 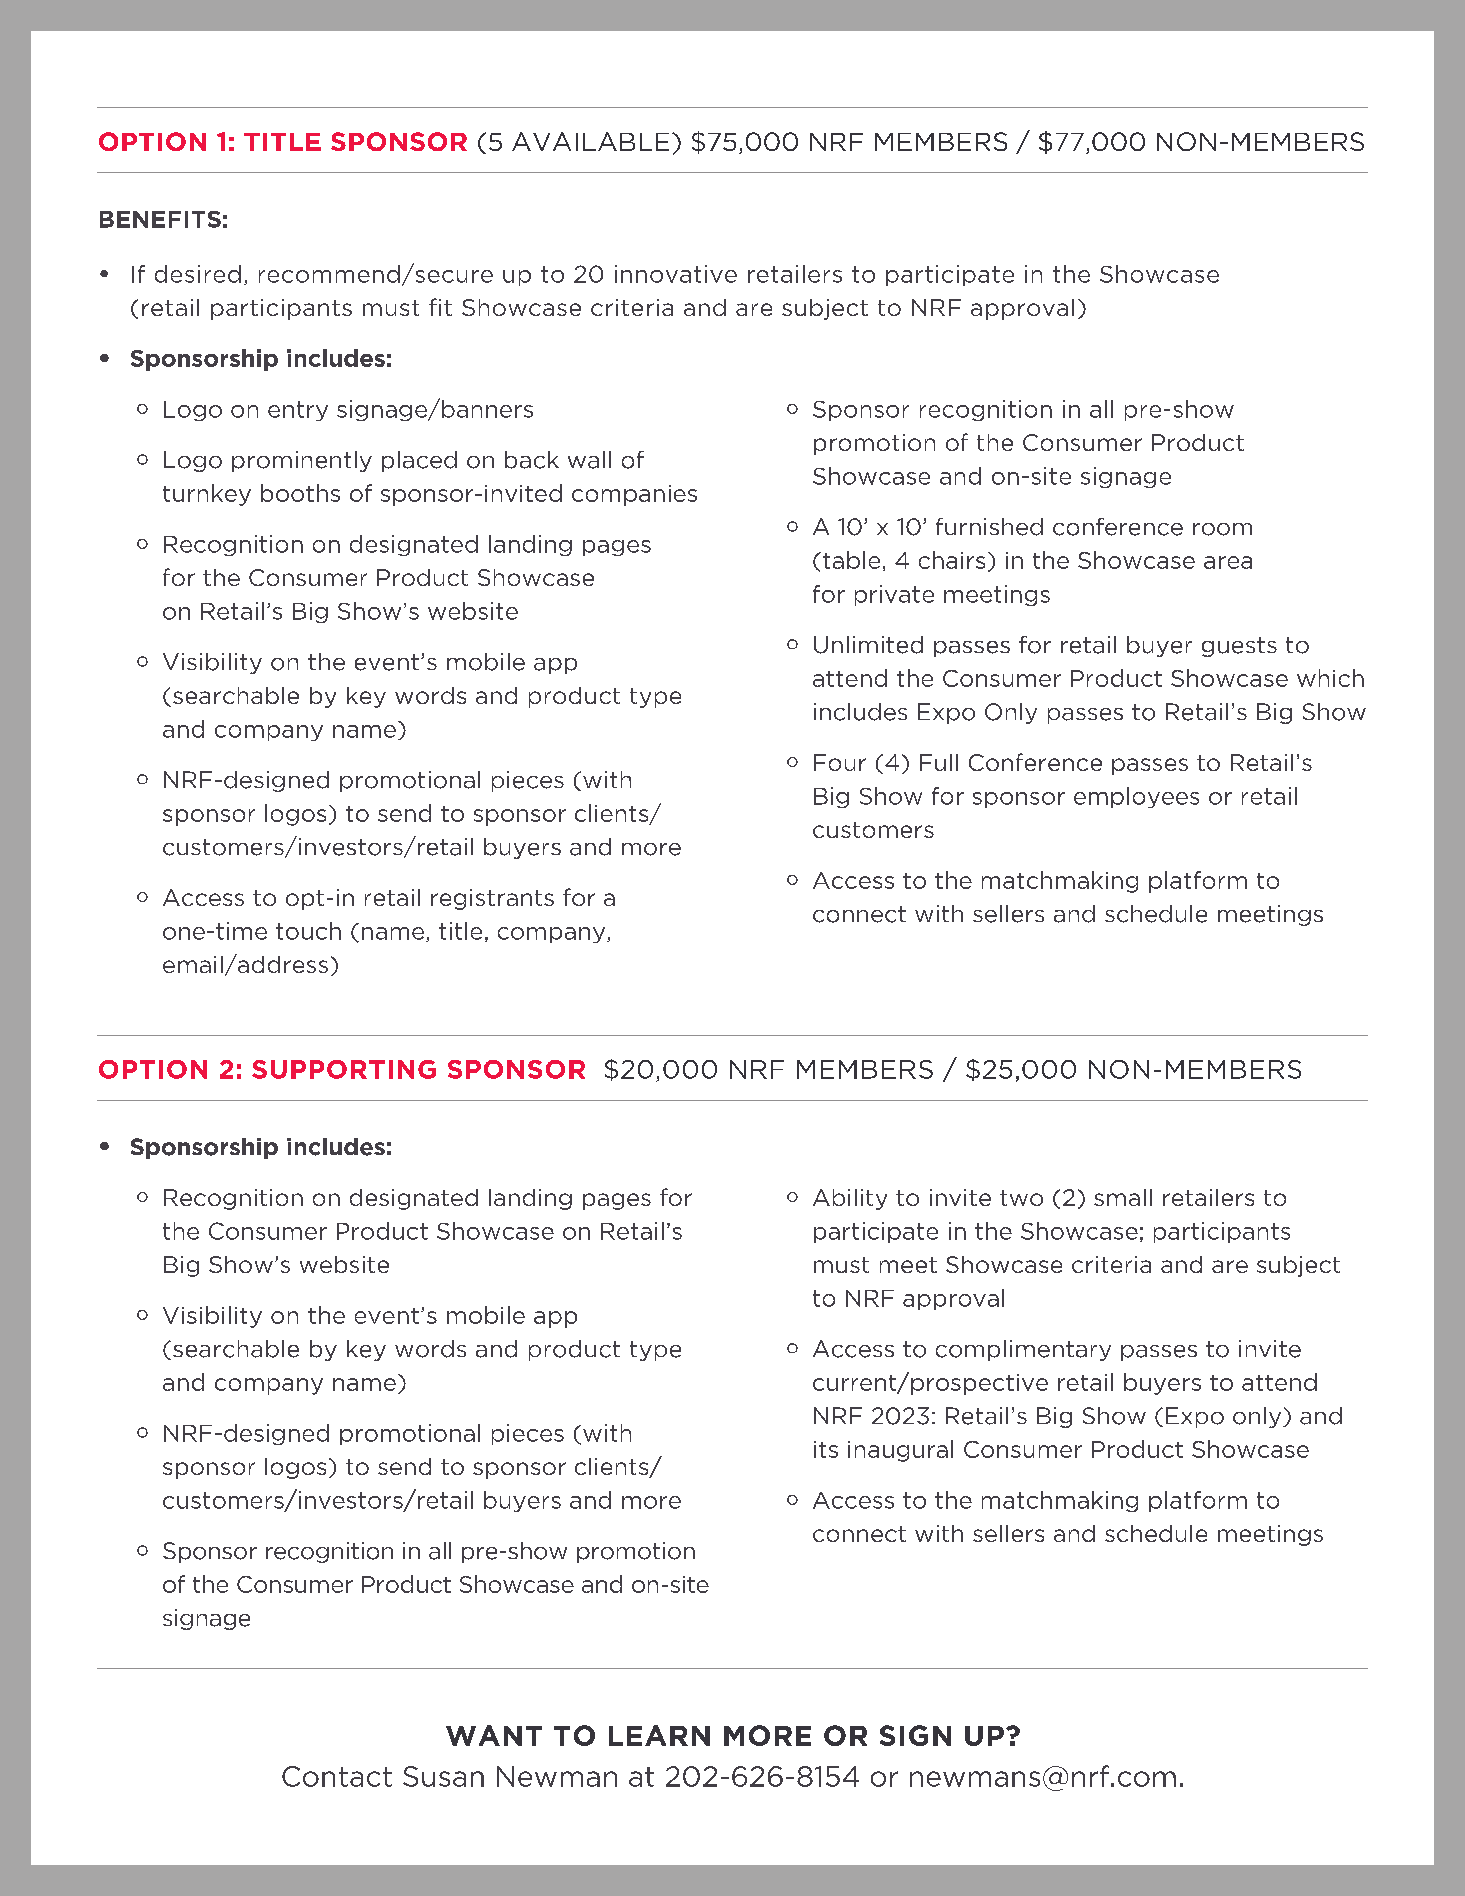 What do you see at coordinates (851, 560) in the screenshot?
I see `table` at bounding box center [851, 560].
